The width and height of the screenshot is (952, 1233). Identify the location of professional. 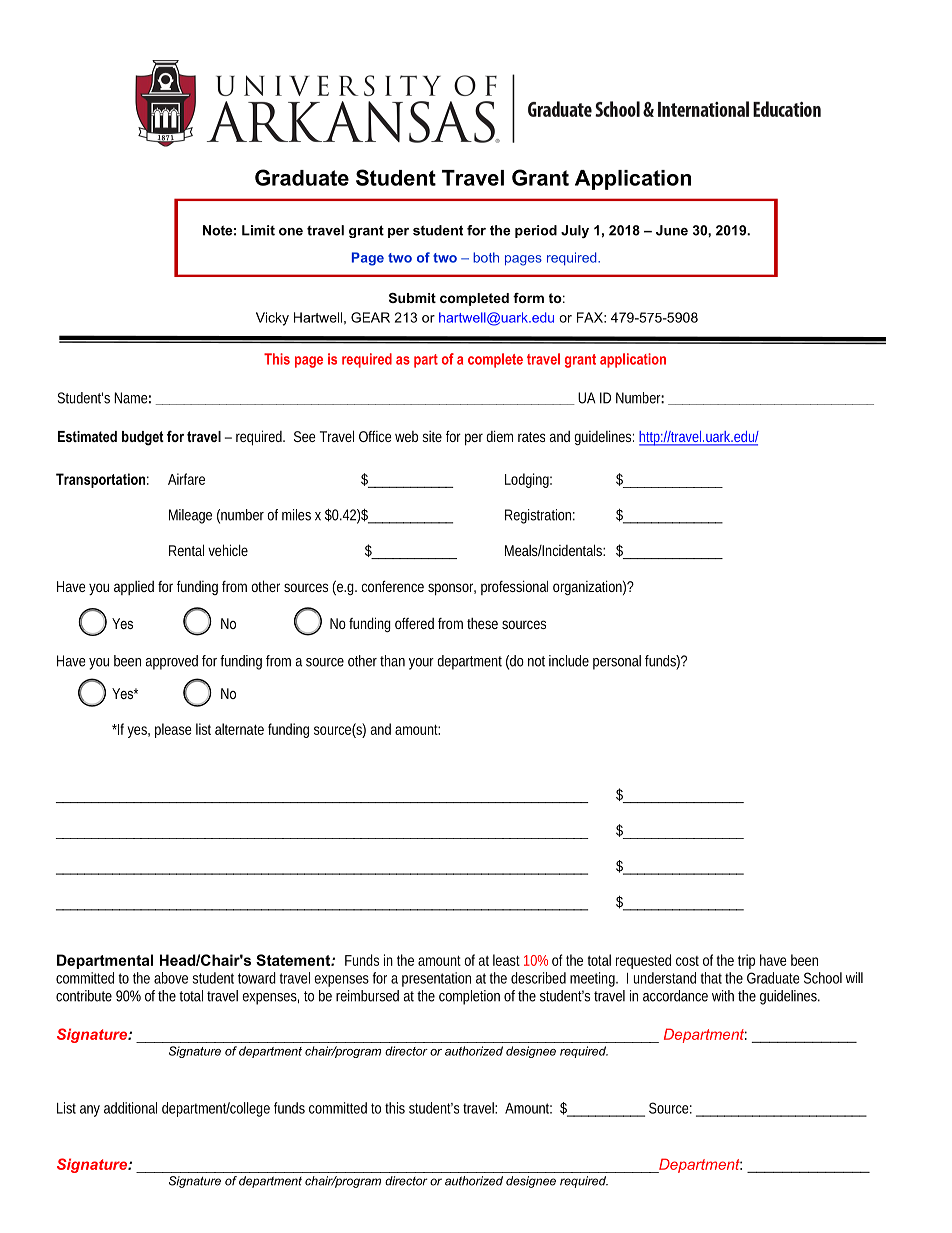
(514, 587).
